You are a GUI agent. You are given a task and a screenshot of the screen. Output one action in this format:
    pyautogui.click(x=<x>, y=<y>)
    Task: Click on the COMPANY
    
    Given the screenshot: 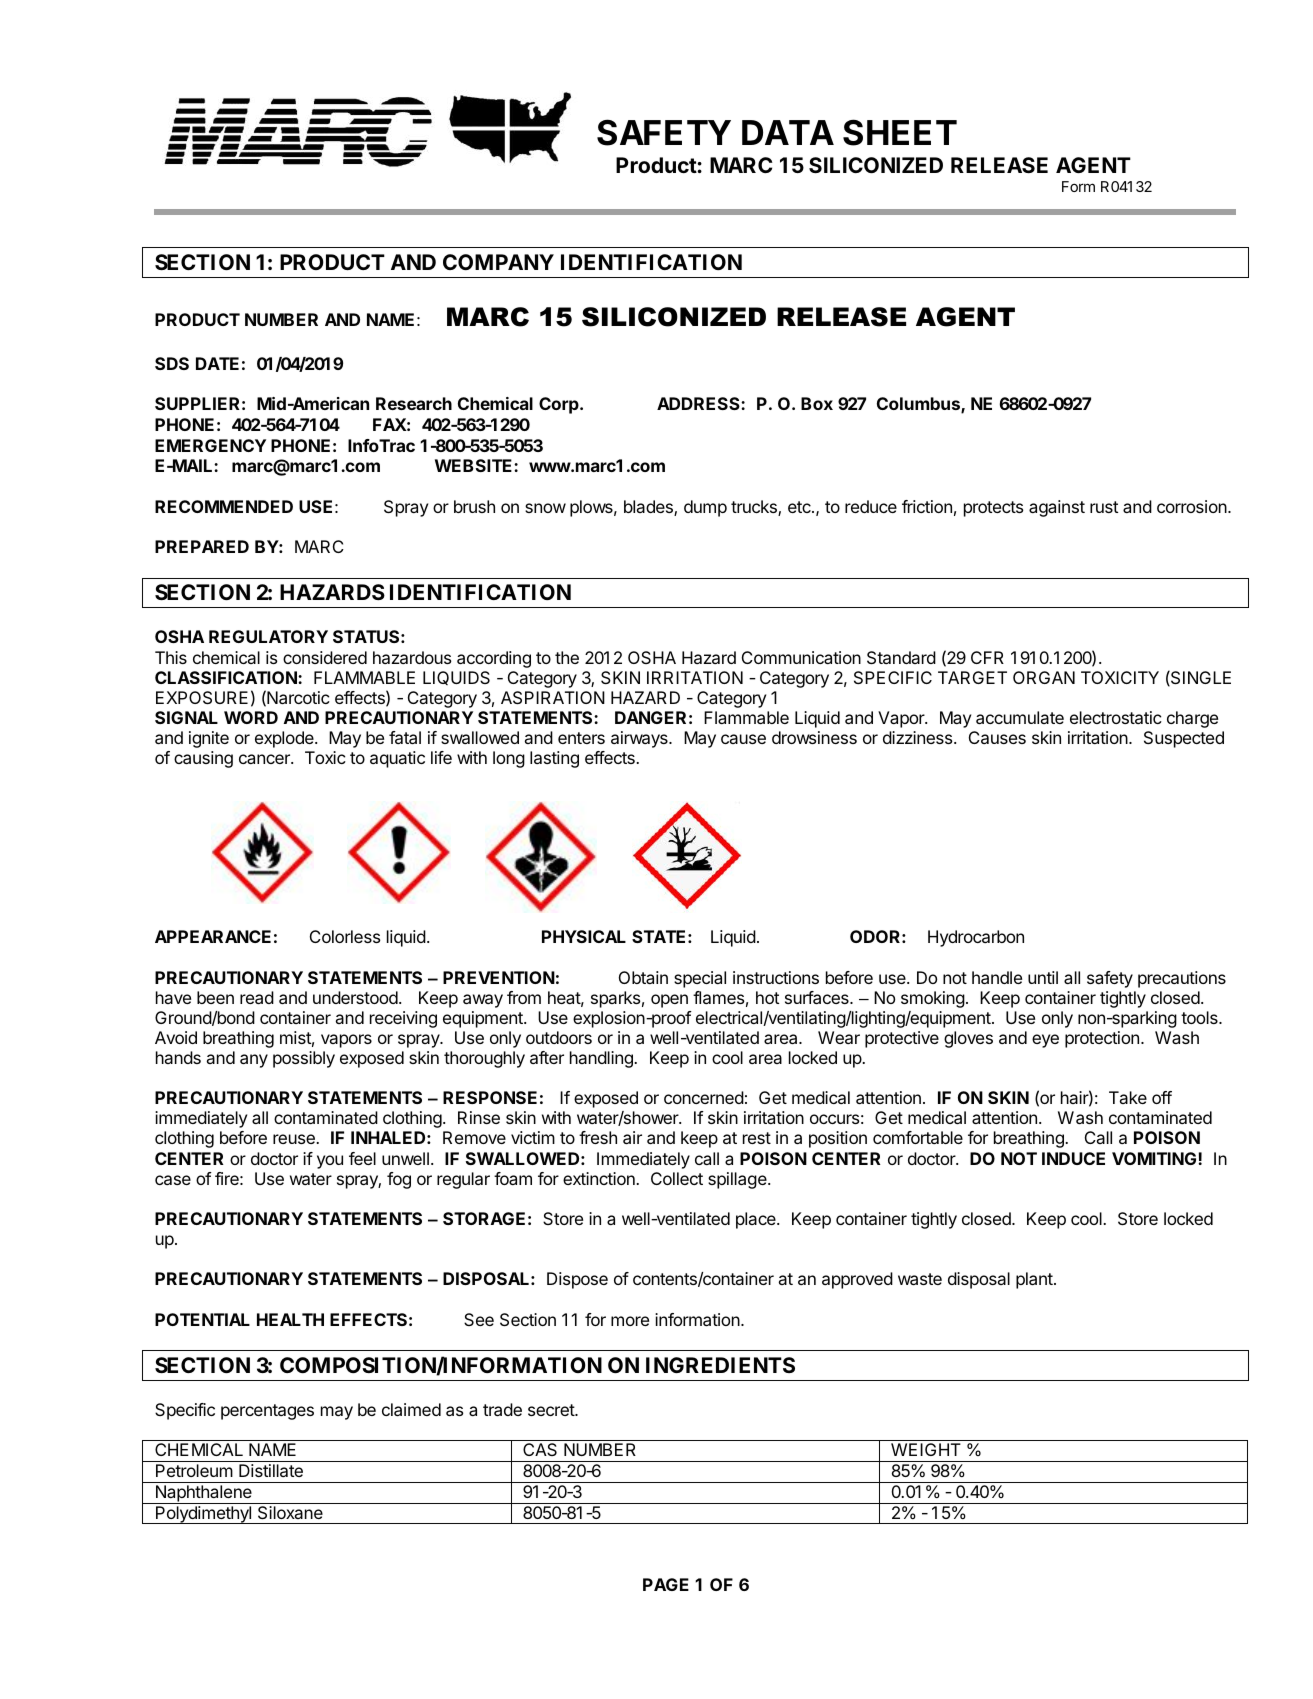 What is the action you would take?
    pyautogui.click(x=498, y=262)
